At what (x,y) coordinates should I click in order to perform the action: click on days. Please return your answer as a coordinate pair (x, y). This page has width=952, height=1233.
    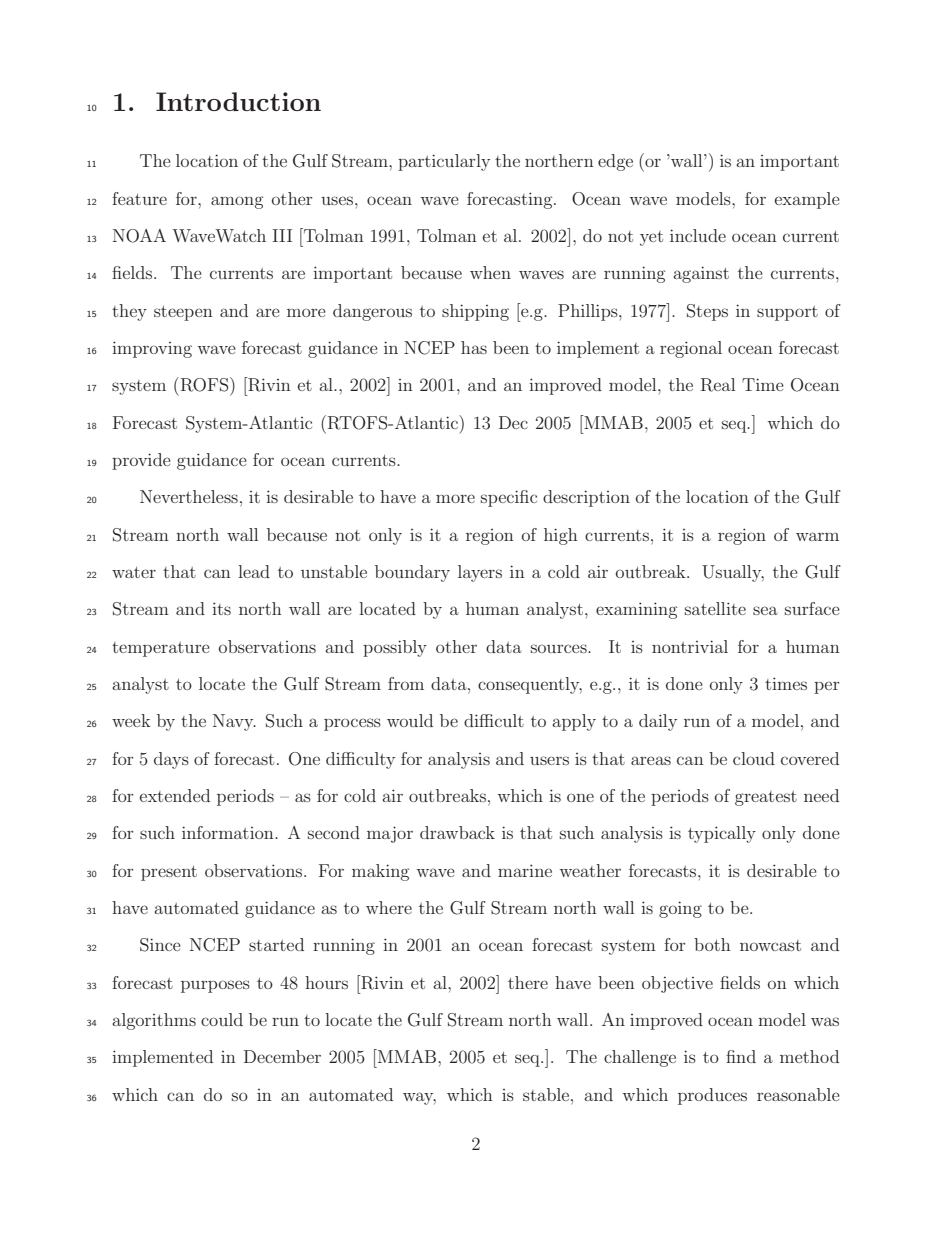
    Looking at the image, I should click on (171, 760).
